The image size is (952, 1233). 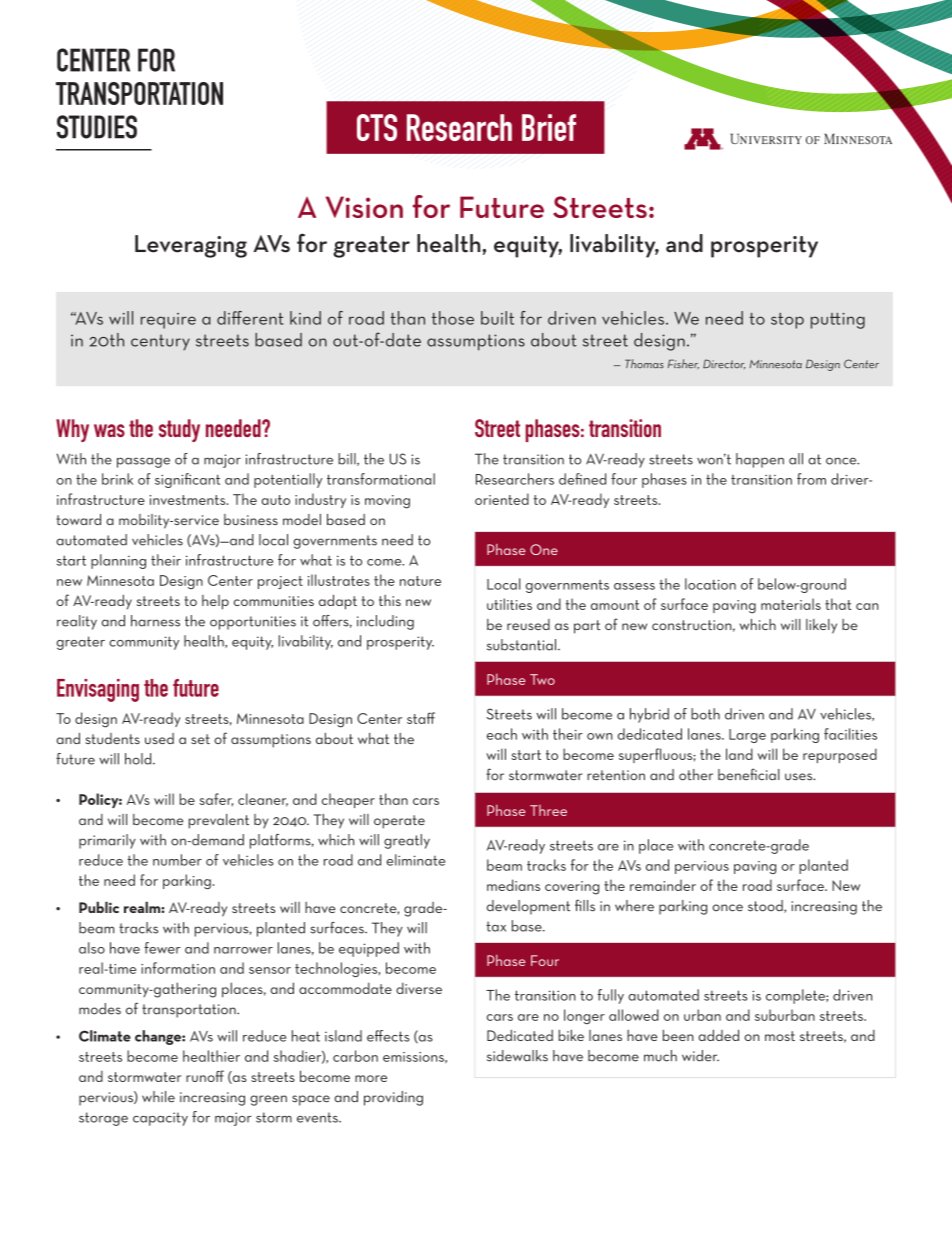 What do you see at coordinates (139, 759) in the image?
I see `hold` at bounding box center [139, 759].
